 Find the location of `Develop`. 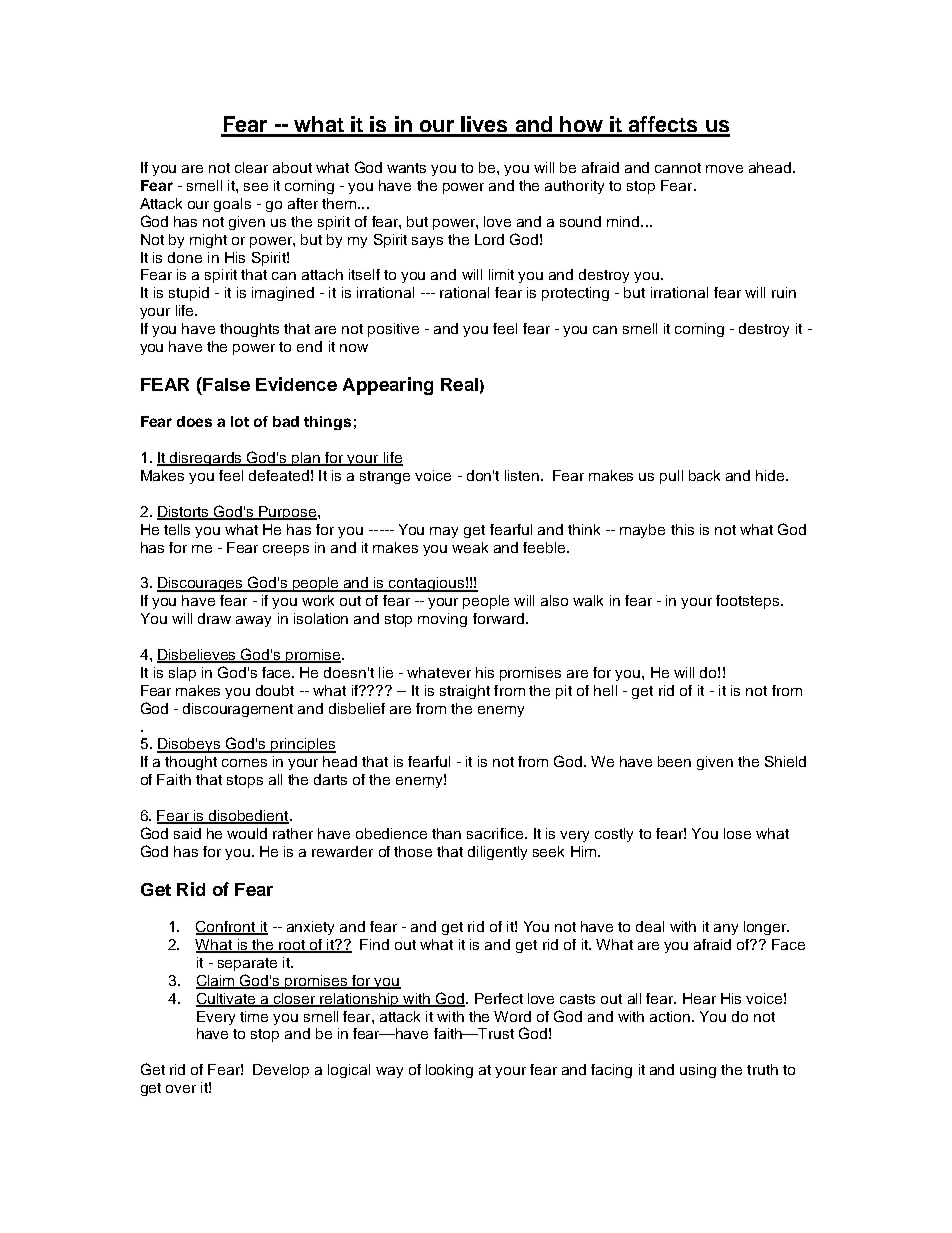

Develop is located at coordinates (281, 1071).
